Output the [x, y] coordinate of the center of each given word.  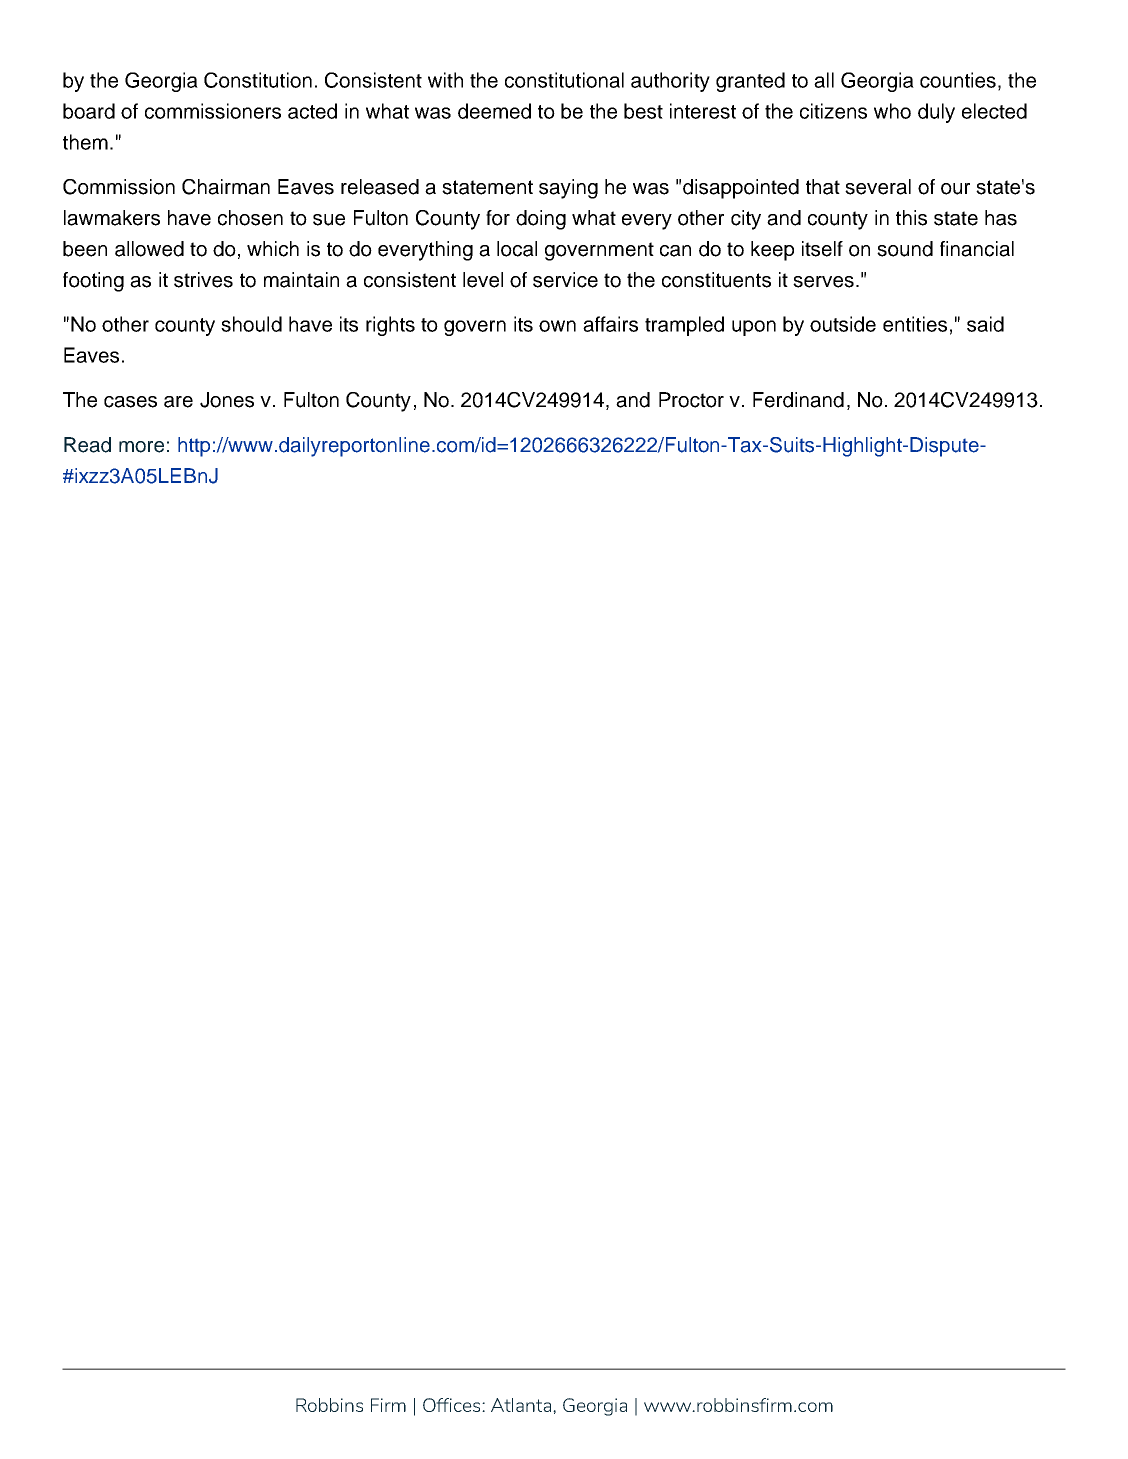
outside [843, 324]
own [557, 326]
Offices [453, 1405]
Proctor [691, 400]
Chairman [226, 187]
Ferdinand [798, 400]
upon [754, 328]
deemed [494, 111]
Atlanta [522, 1405]
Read [87, 445]
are [178, 402]
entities [915, 324]
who [892, 111]
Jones [227, 400]
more [141, 447]
